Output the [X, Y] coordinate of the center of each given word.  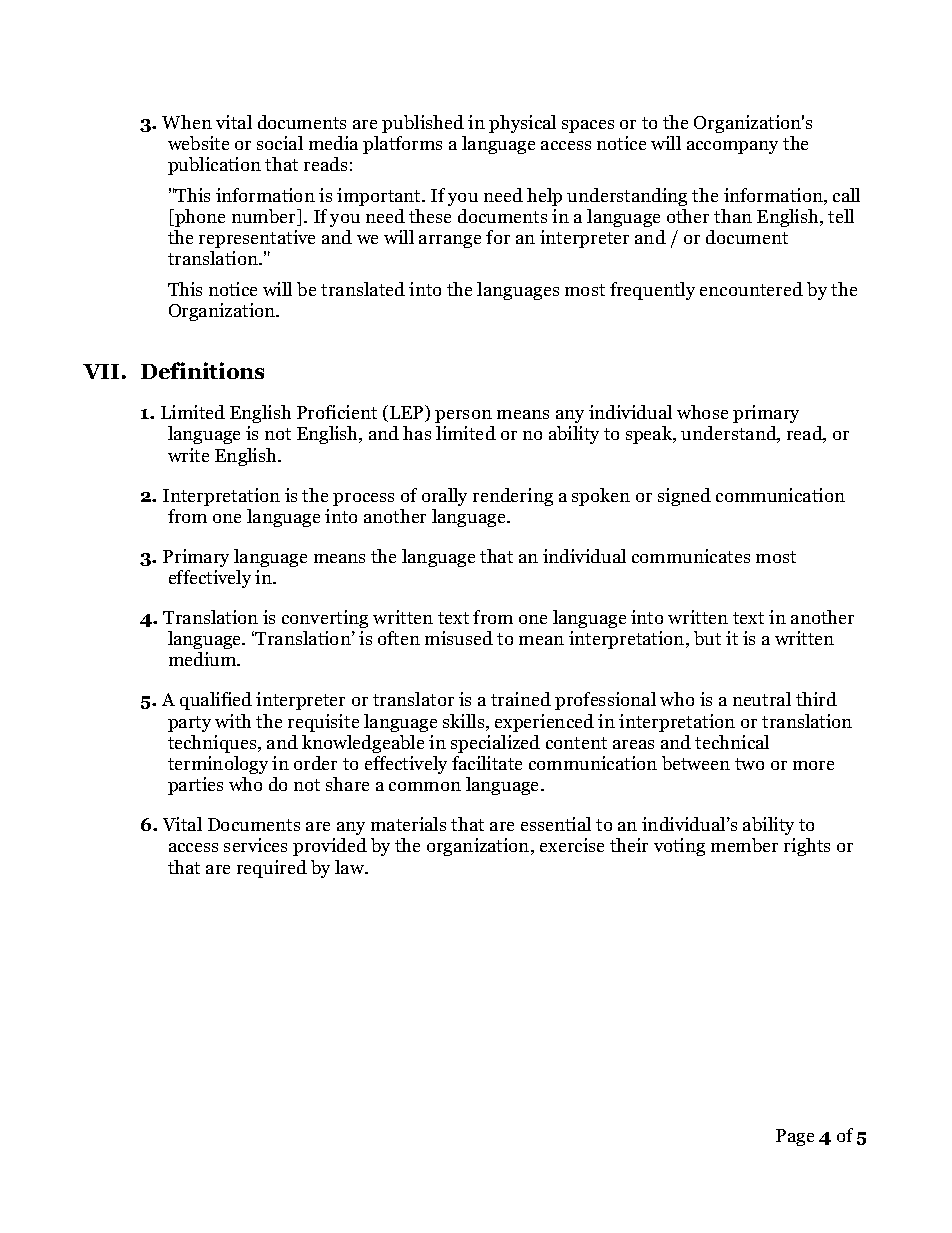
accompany [732, 147]
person [463, 416]
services [255, 845]
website [198, 143]
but [707, 638]
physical [522, 124]
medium [204, 659]
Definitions [202, 370]
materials [408, 824]
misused [459, 638]
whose [702, 412]
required [272, 869]
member [744, 845]
